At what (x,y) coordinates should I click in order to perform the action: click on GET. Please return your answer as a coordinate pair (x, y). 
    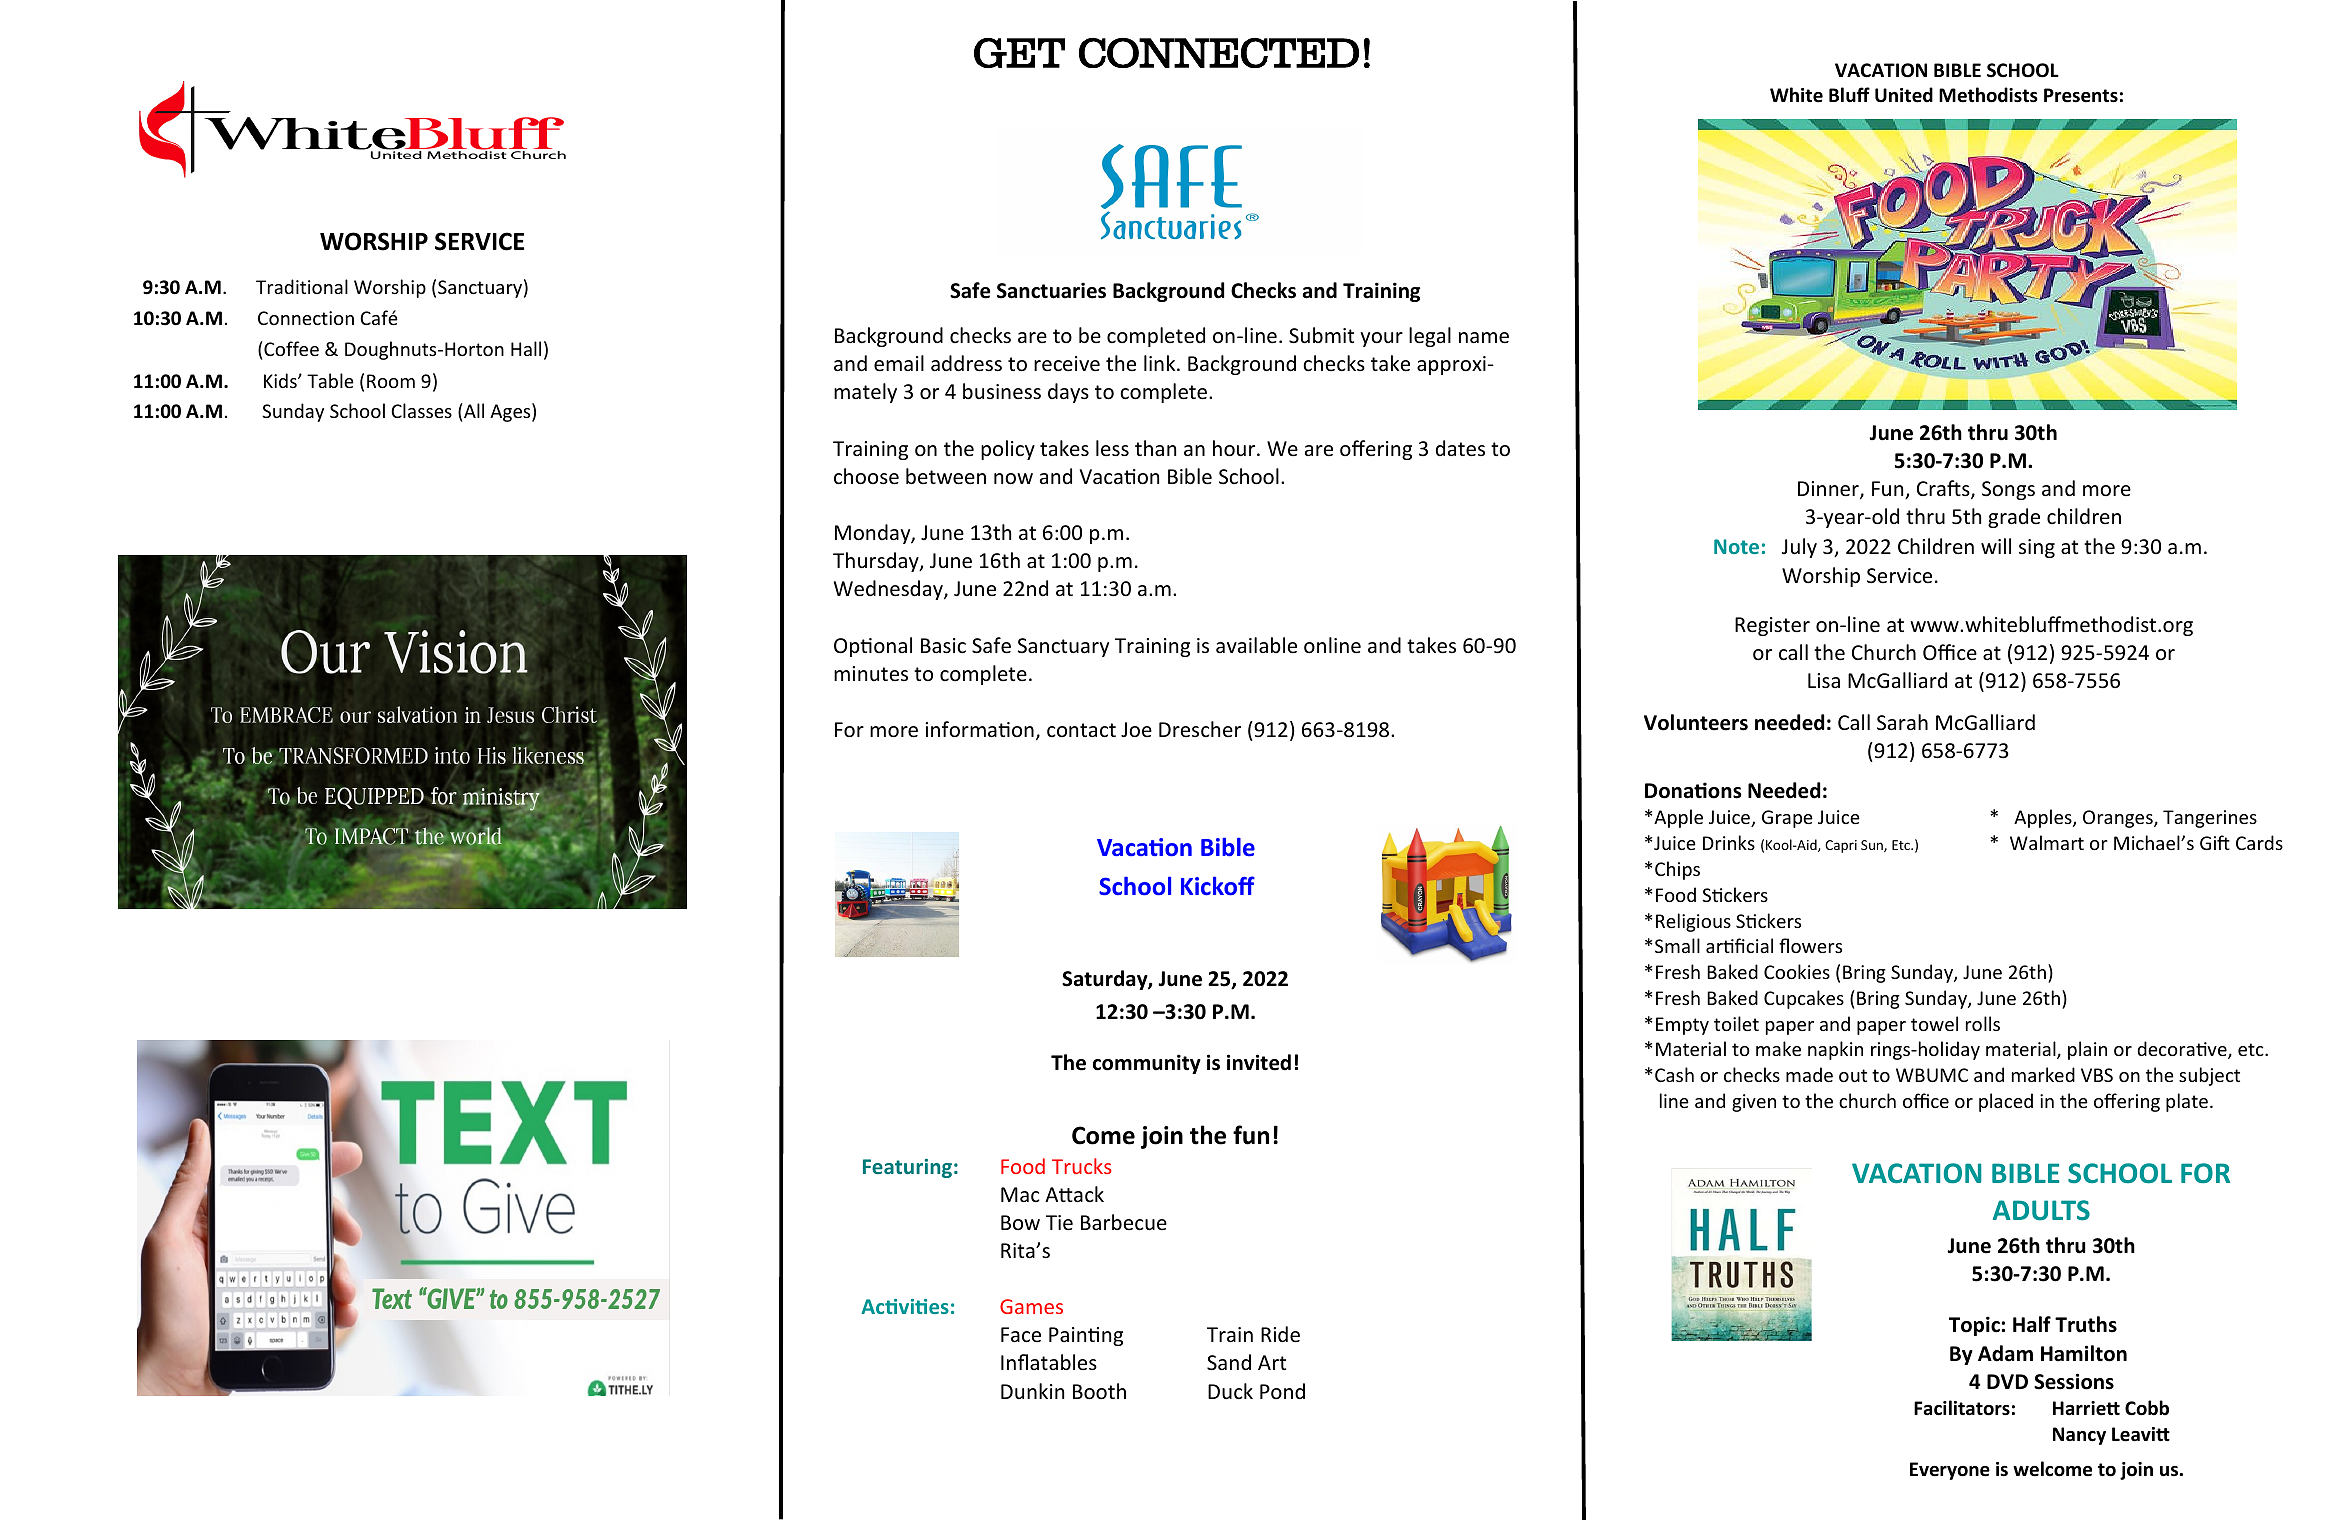
    Looking at the image, I should click on (1019, 53).
